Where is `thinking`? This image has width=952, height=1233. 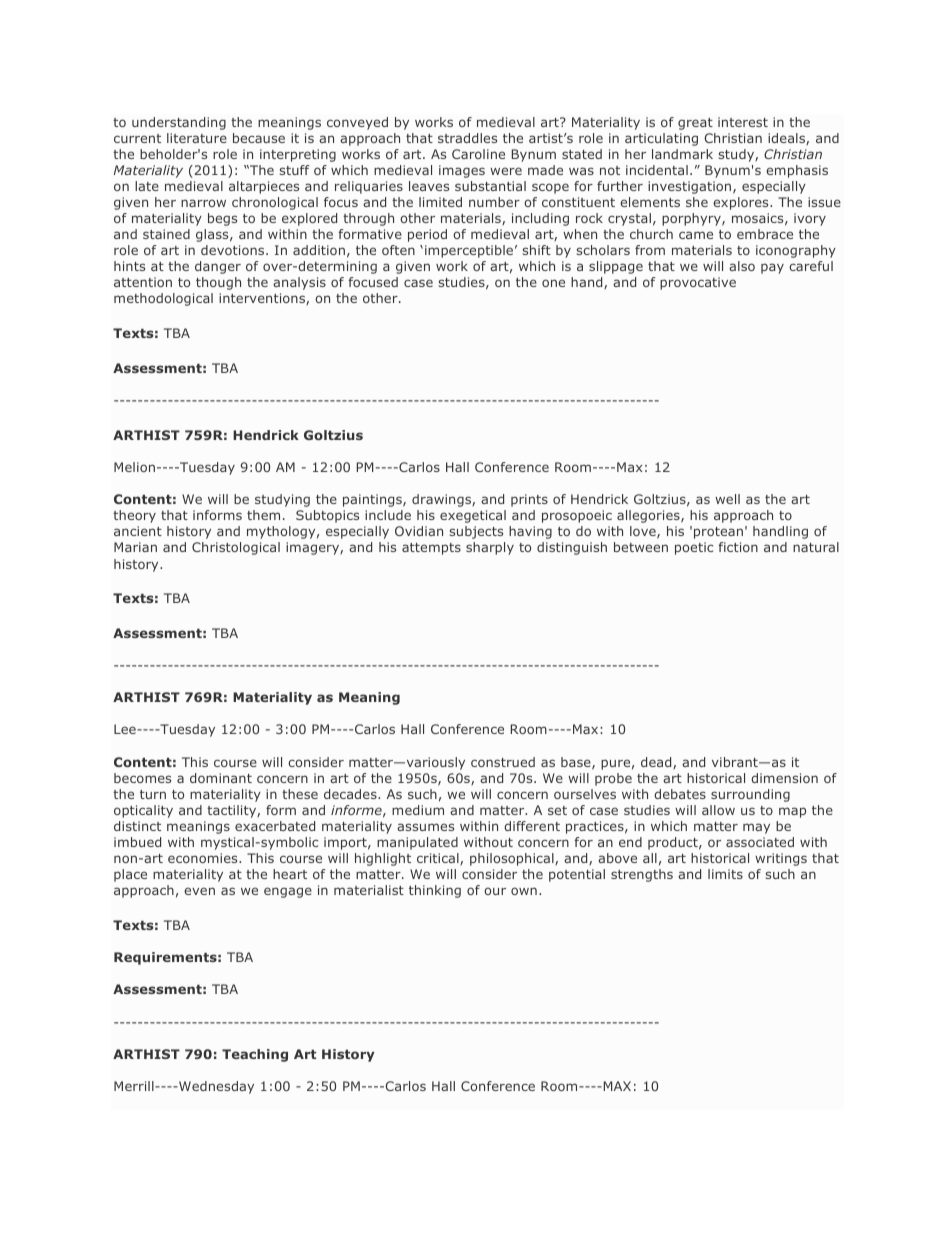 thinking is located at coordinates (435, 891).
